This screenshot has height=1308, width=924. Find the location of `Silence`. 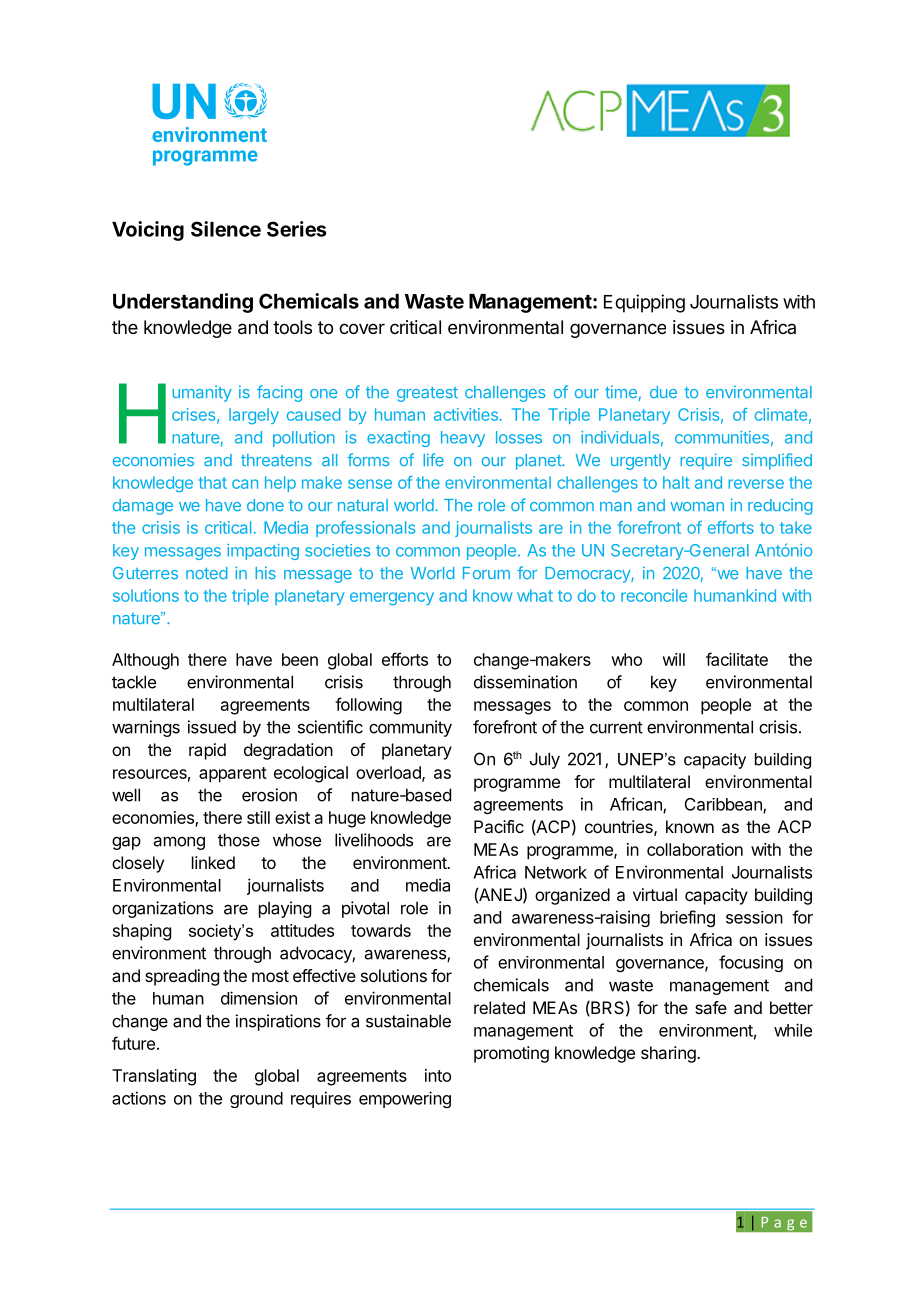

Silence is located at coordinates (226, 229).
